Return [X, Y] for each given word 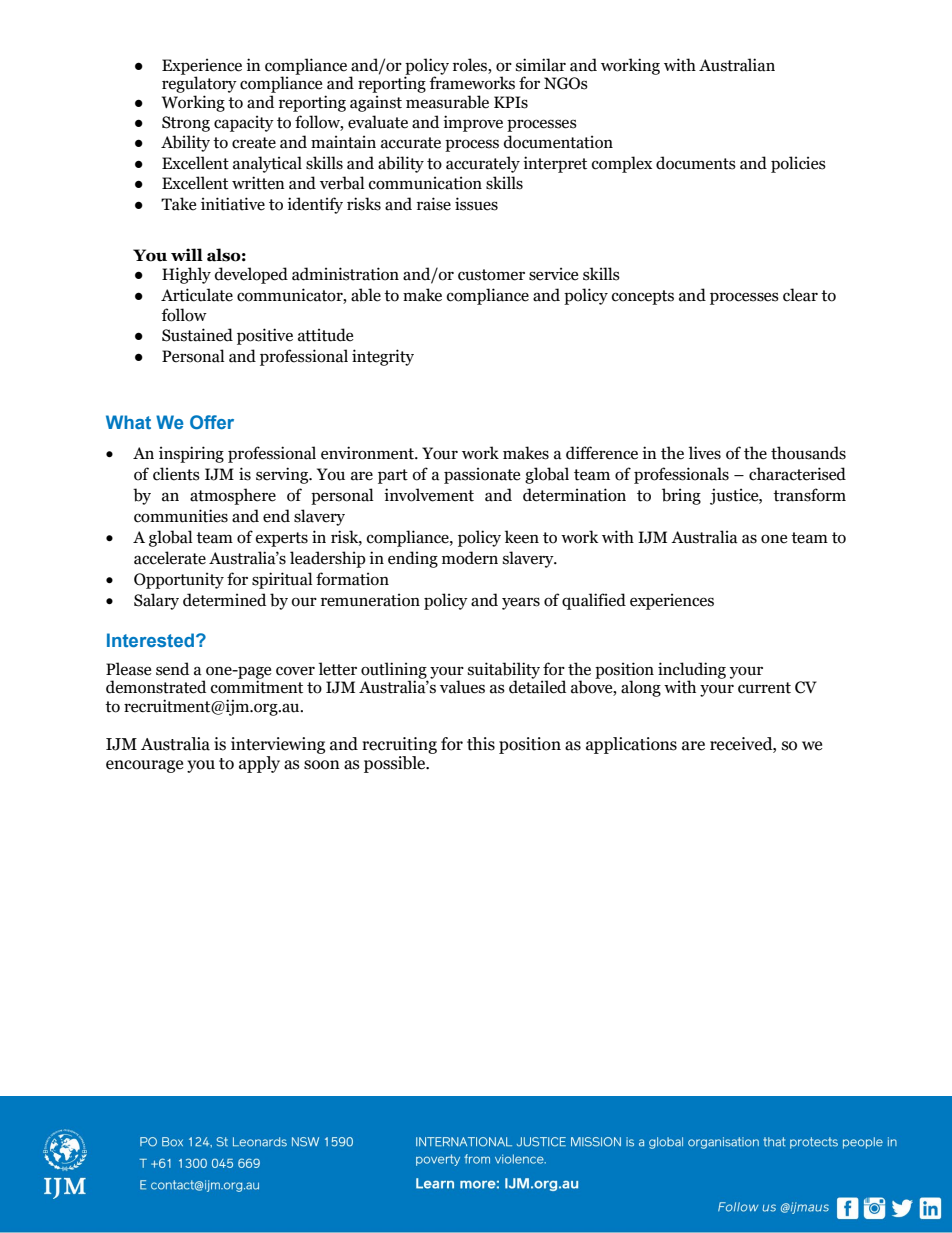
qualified [594, 601]
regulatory [199, 83]
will [187, 254]
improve [473, 123]
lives [705, 453]
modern [470, 558]
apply [259, 764]
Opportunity [179, 580]
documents [696, 163]
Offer [212, 422]
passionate [482, 475]
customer [491, 275]
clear [800, 295]
